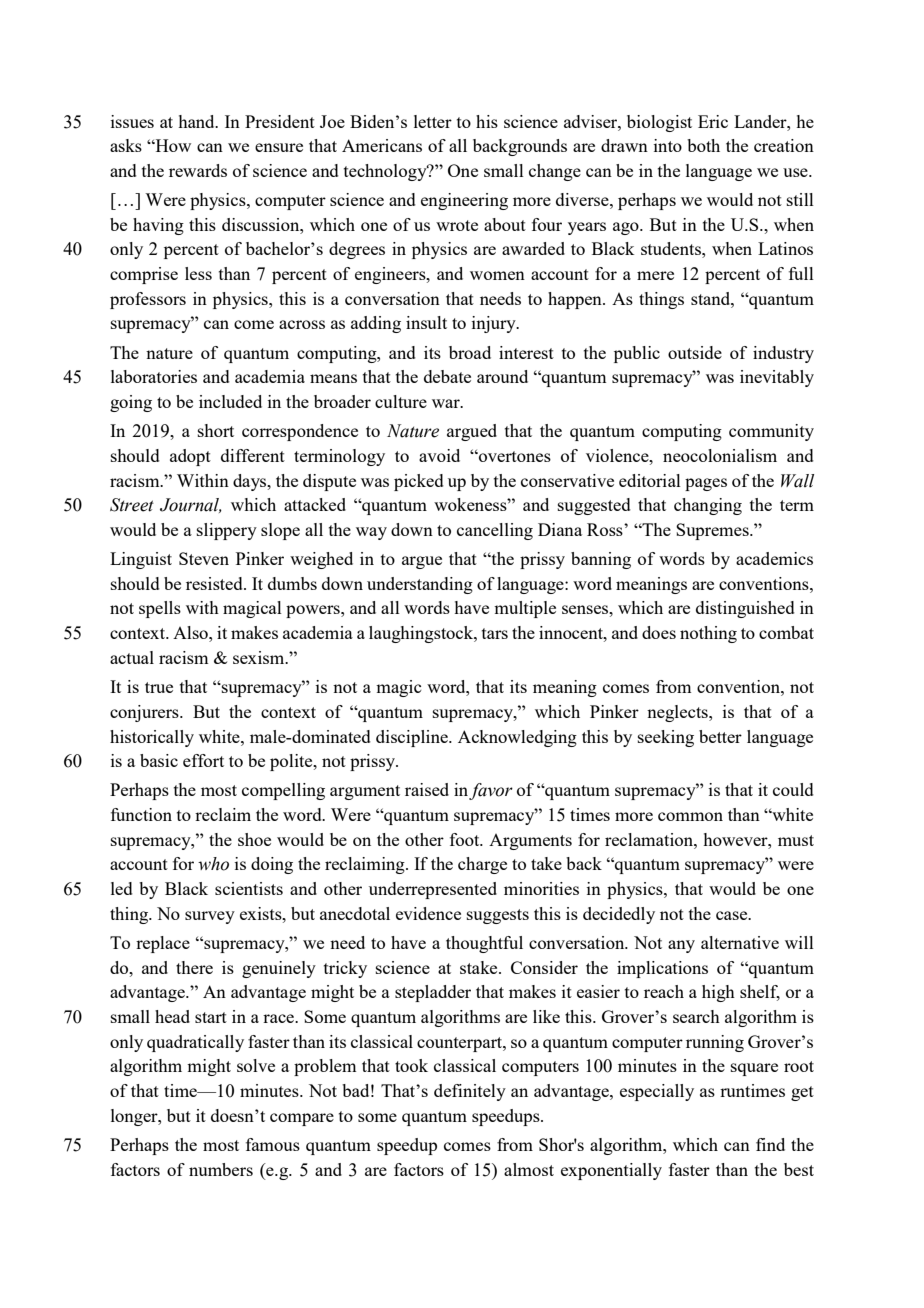  What do you see at coordinates (198, 170) in the document?
I see `rewards` at bounding box center [198, 170].
